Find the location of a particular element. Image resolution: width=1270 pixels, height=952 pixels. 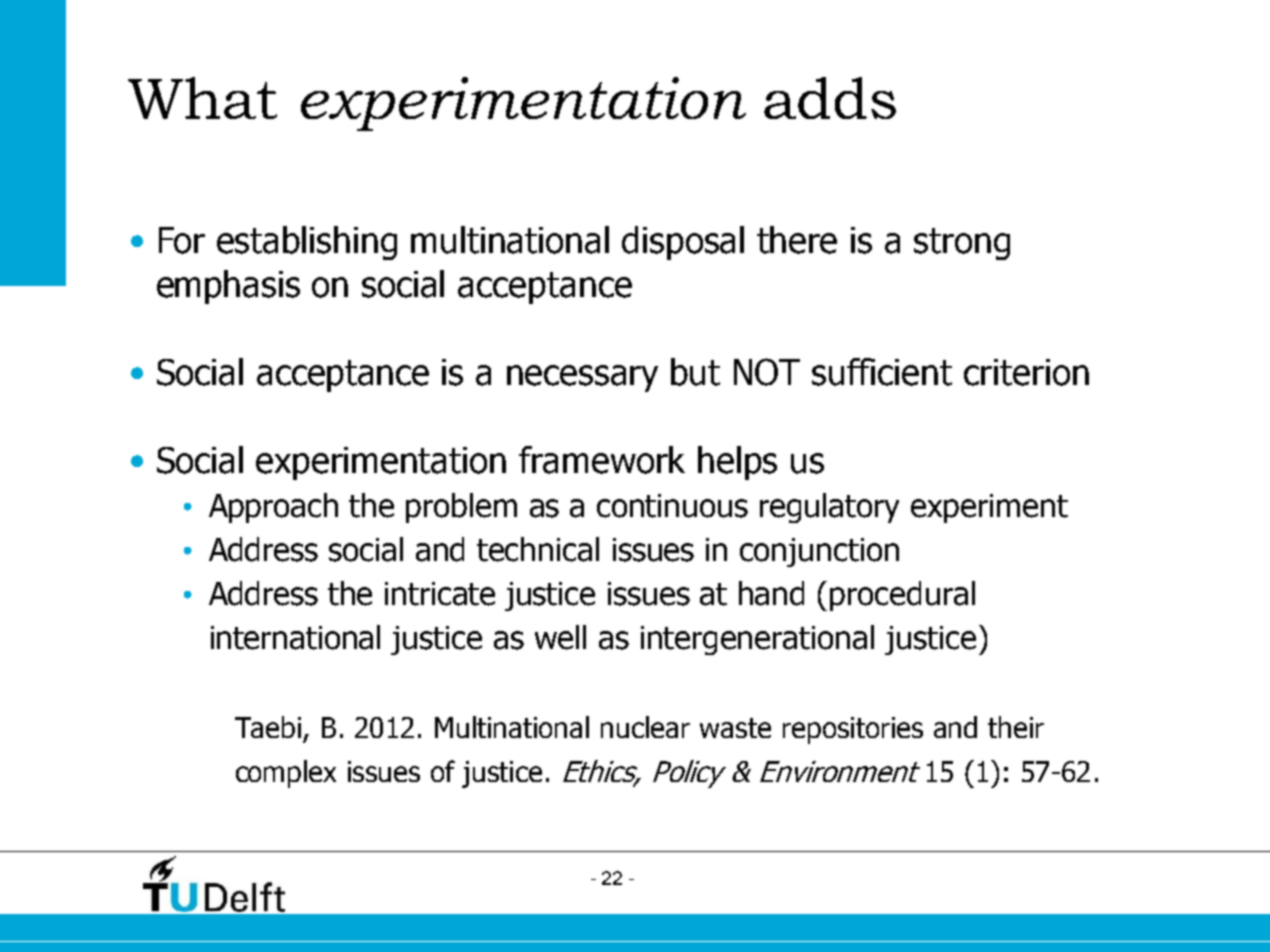

Approach is located at coordinates (273, 508).
